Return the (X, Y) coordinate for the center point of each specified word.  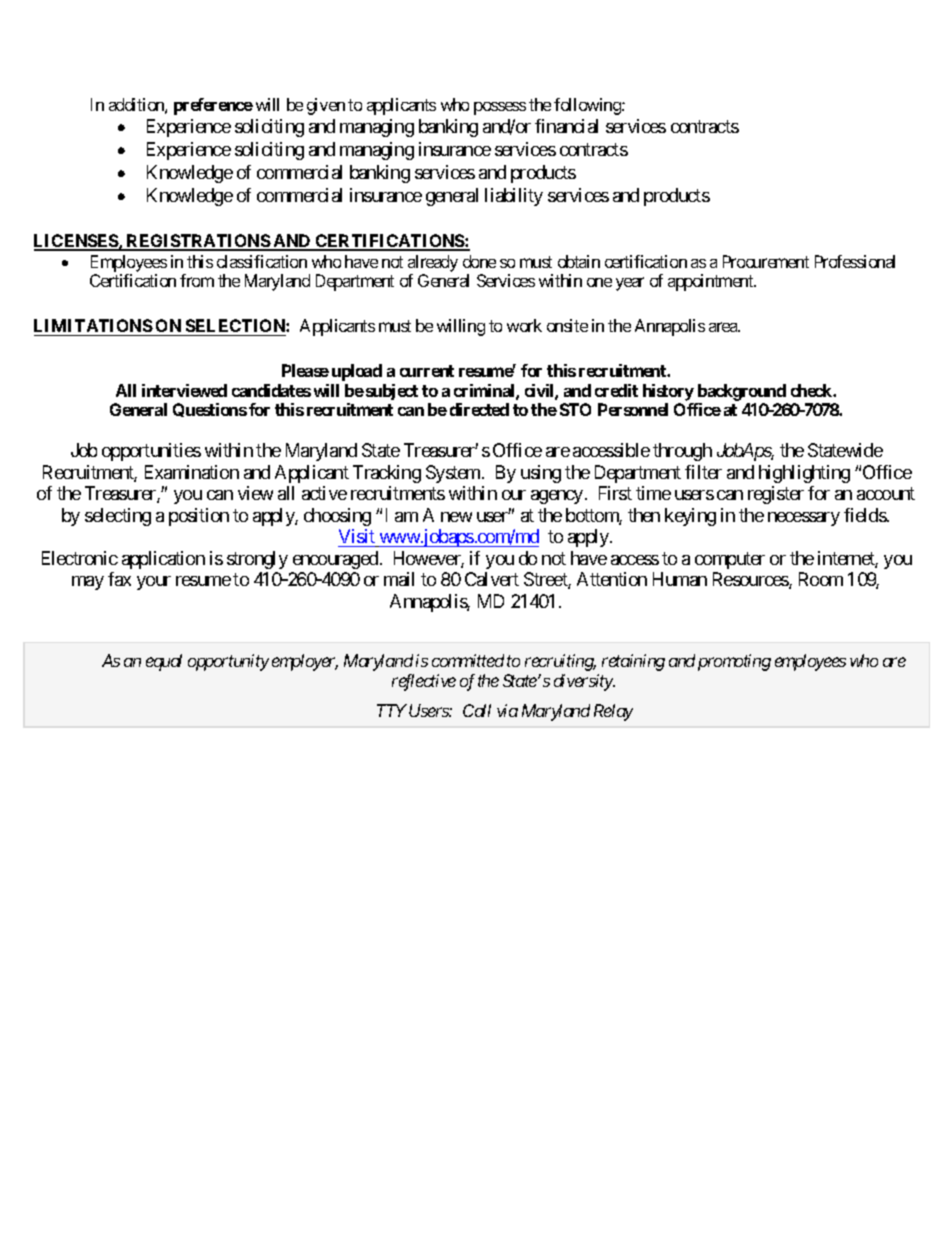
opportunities (151, 452)
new (456, 517)
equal (164, 662)
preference (213, 106)
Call (477, 710)
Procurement (766, 261)
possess (500, 108)
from (197, 280)
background (742, 392)
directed (479, 409)
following (588, 106)
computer (730, 560)
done (479, 261)
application (163, 560)
